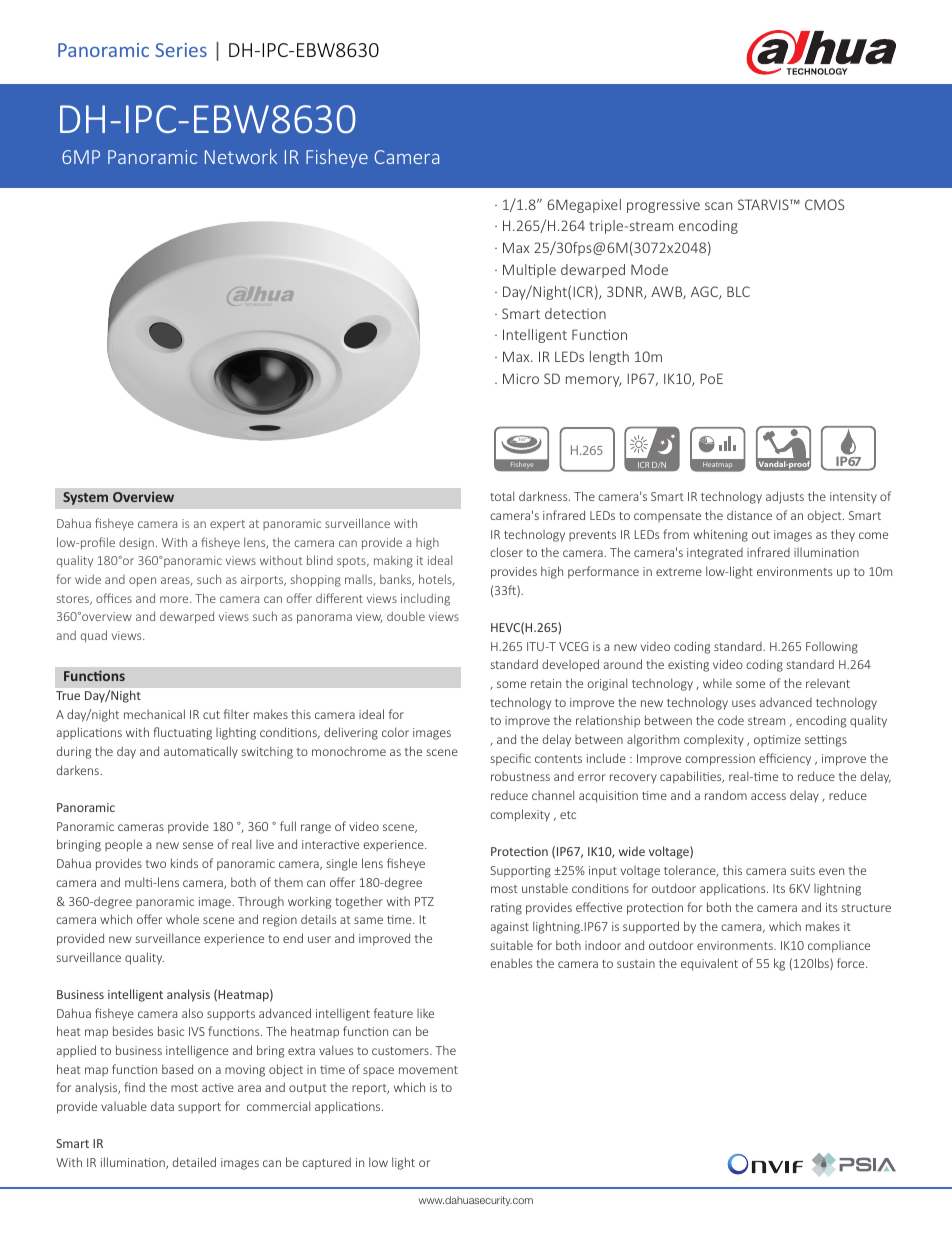  I want to click on CMOS, so click(824, 204).
